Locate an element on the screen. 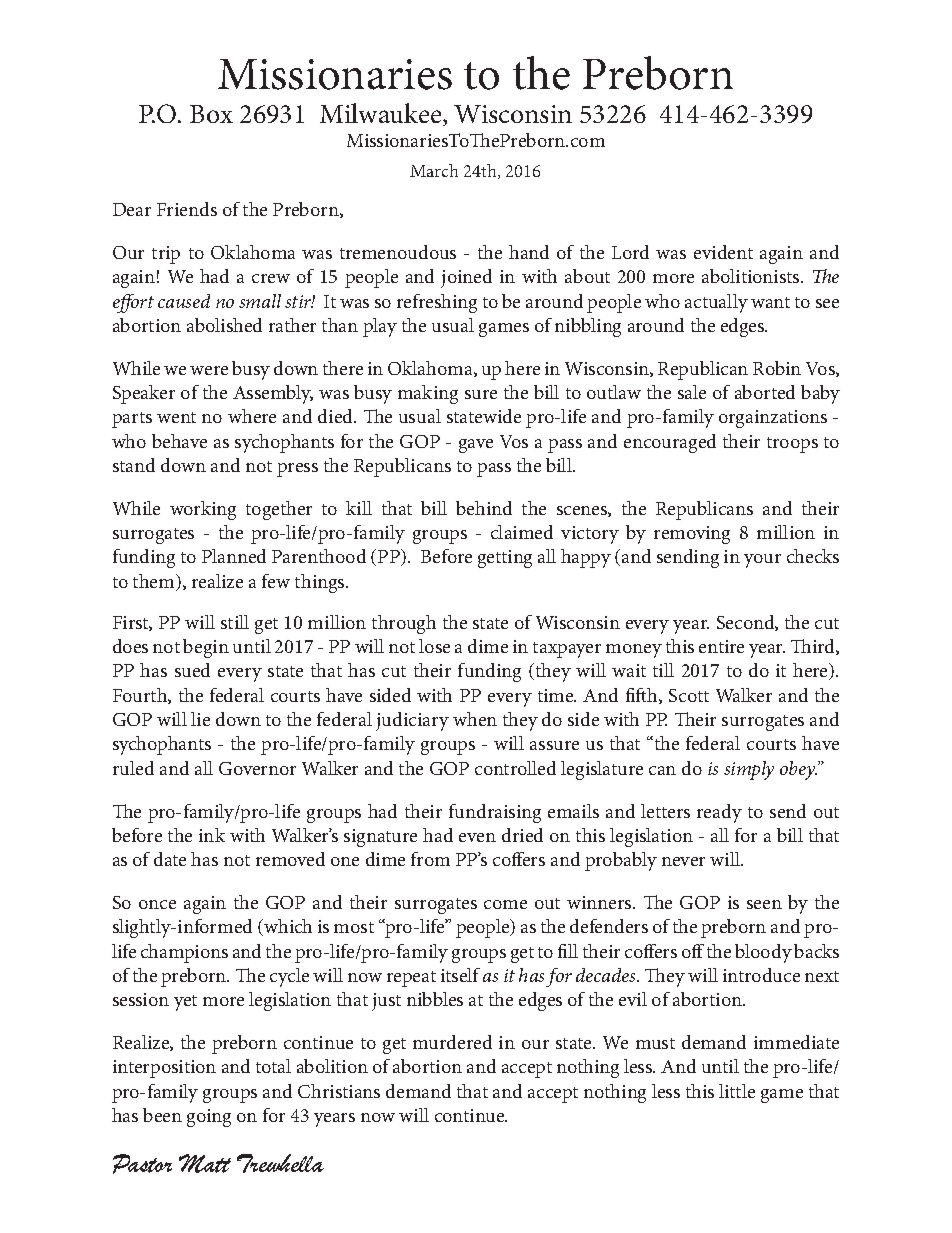 The image size is (952, 1233). troops is located at coordinates (792, 445).
